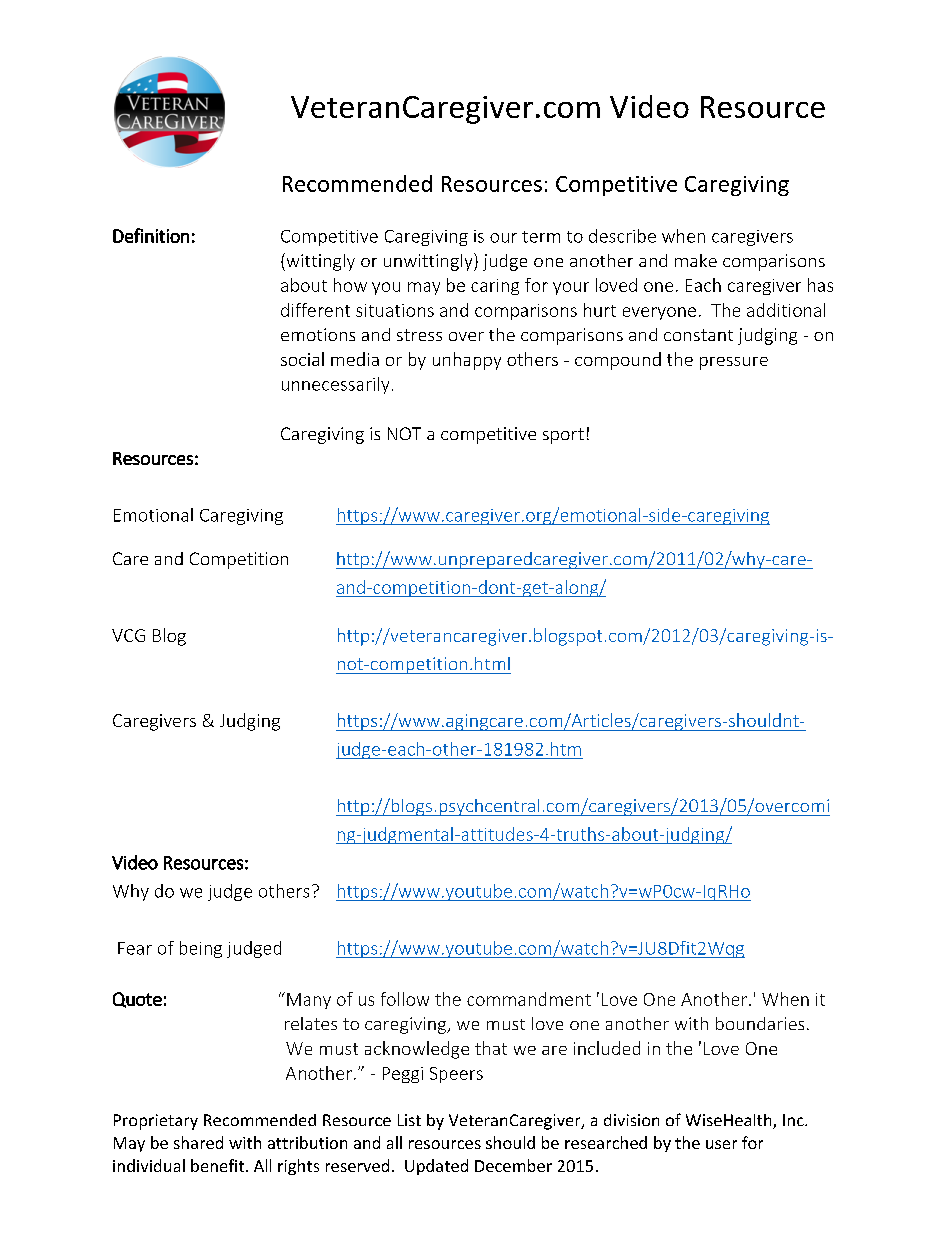 This image has height=1233, width=952. Describe the element at coordinates (405, 999) in the image. I see `follow` at that location.
